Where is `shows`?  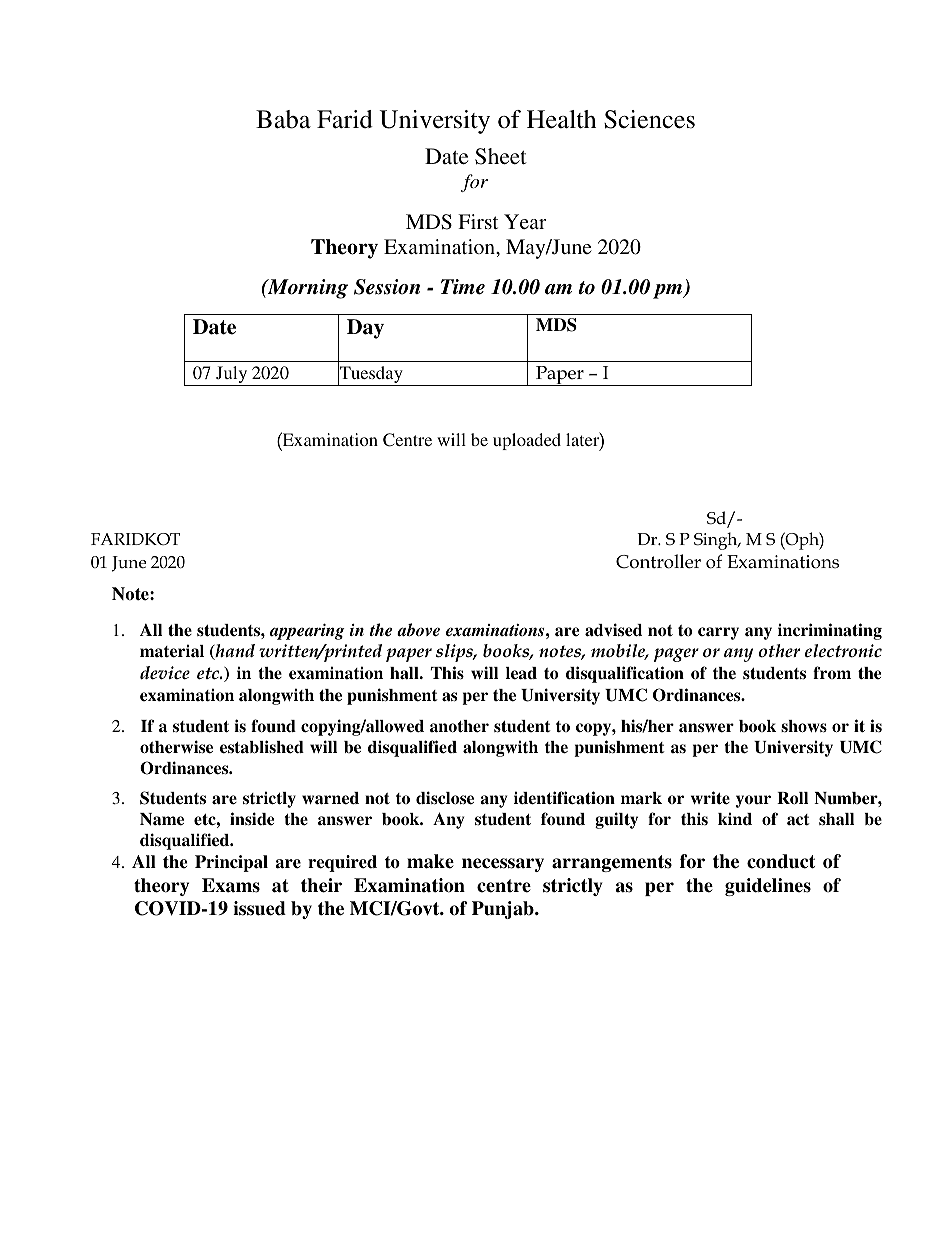
shows is located at coordinates (804, 726).
